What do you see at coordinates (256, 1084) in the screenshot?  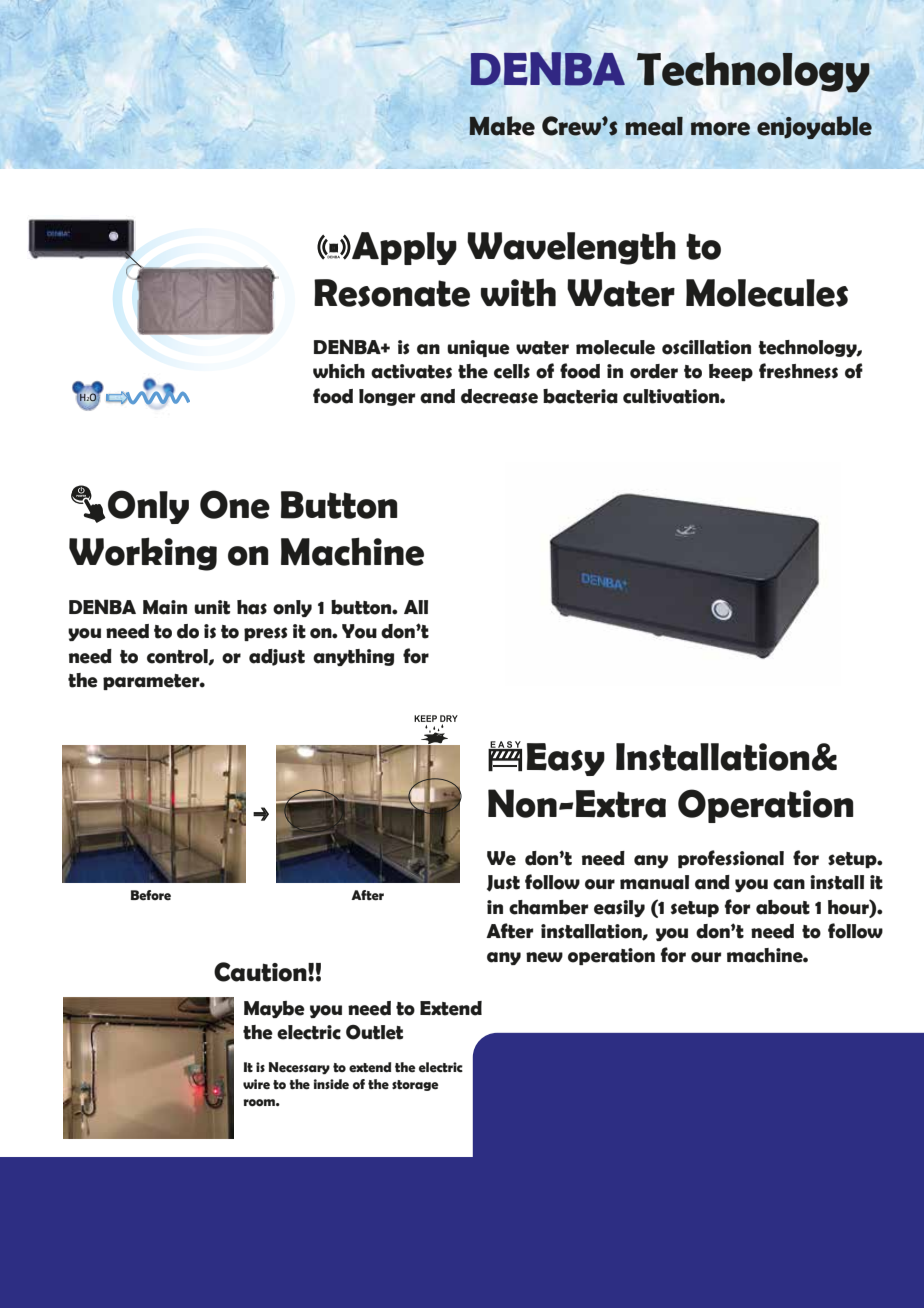 I see `wire` at bounding box center [256, 1084].
